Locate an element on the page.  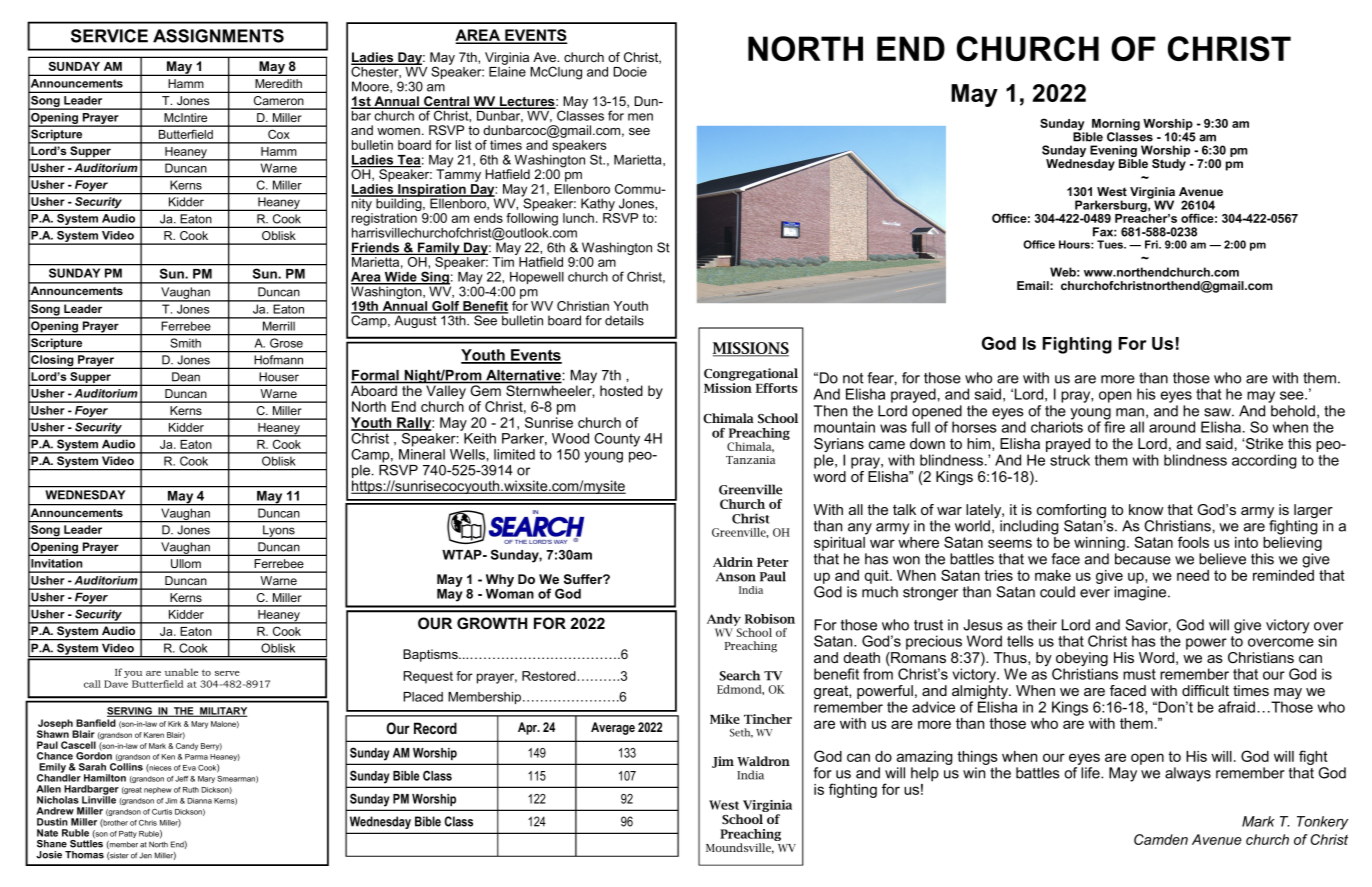
Elaine is located at coordinates (507, 70).
